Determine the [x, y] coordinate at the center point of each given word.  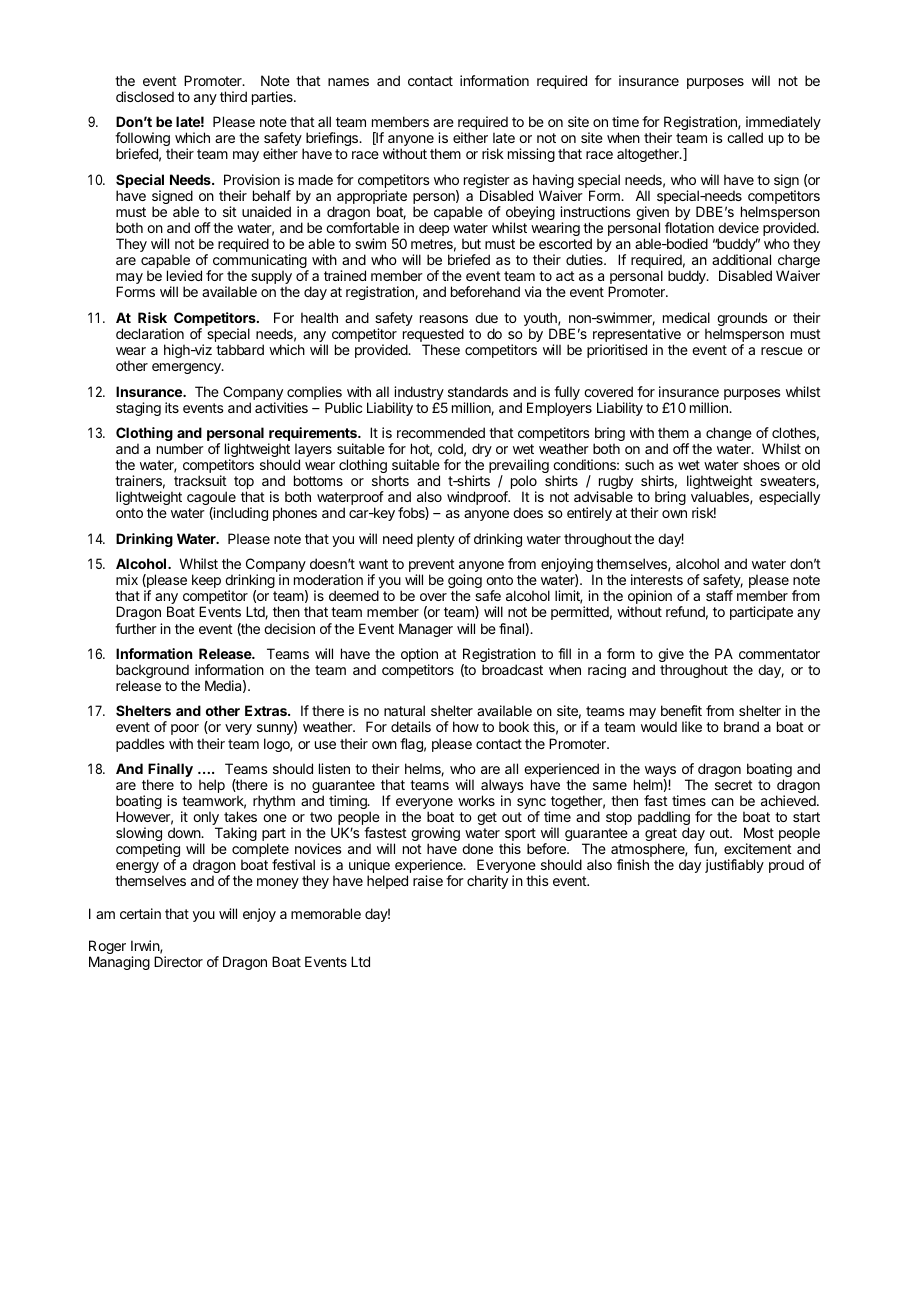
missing [531, 155]
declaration [150, 333]
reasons [444, 319]
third [233, 96]
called [745, 137]
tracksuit [200, 480]
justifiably [734, 866]
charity [487, 882]
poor [185, 729]
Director [178, 961]
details [411, 726]
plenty [436, 540]
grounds [742, 320]
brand [741, 726]
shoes [761, 464]
